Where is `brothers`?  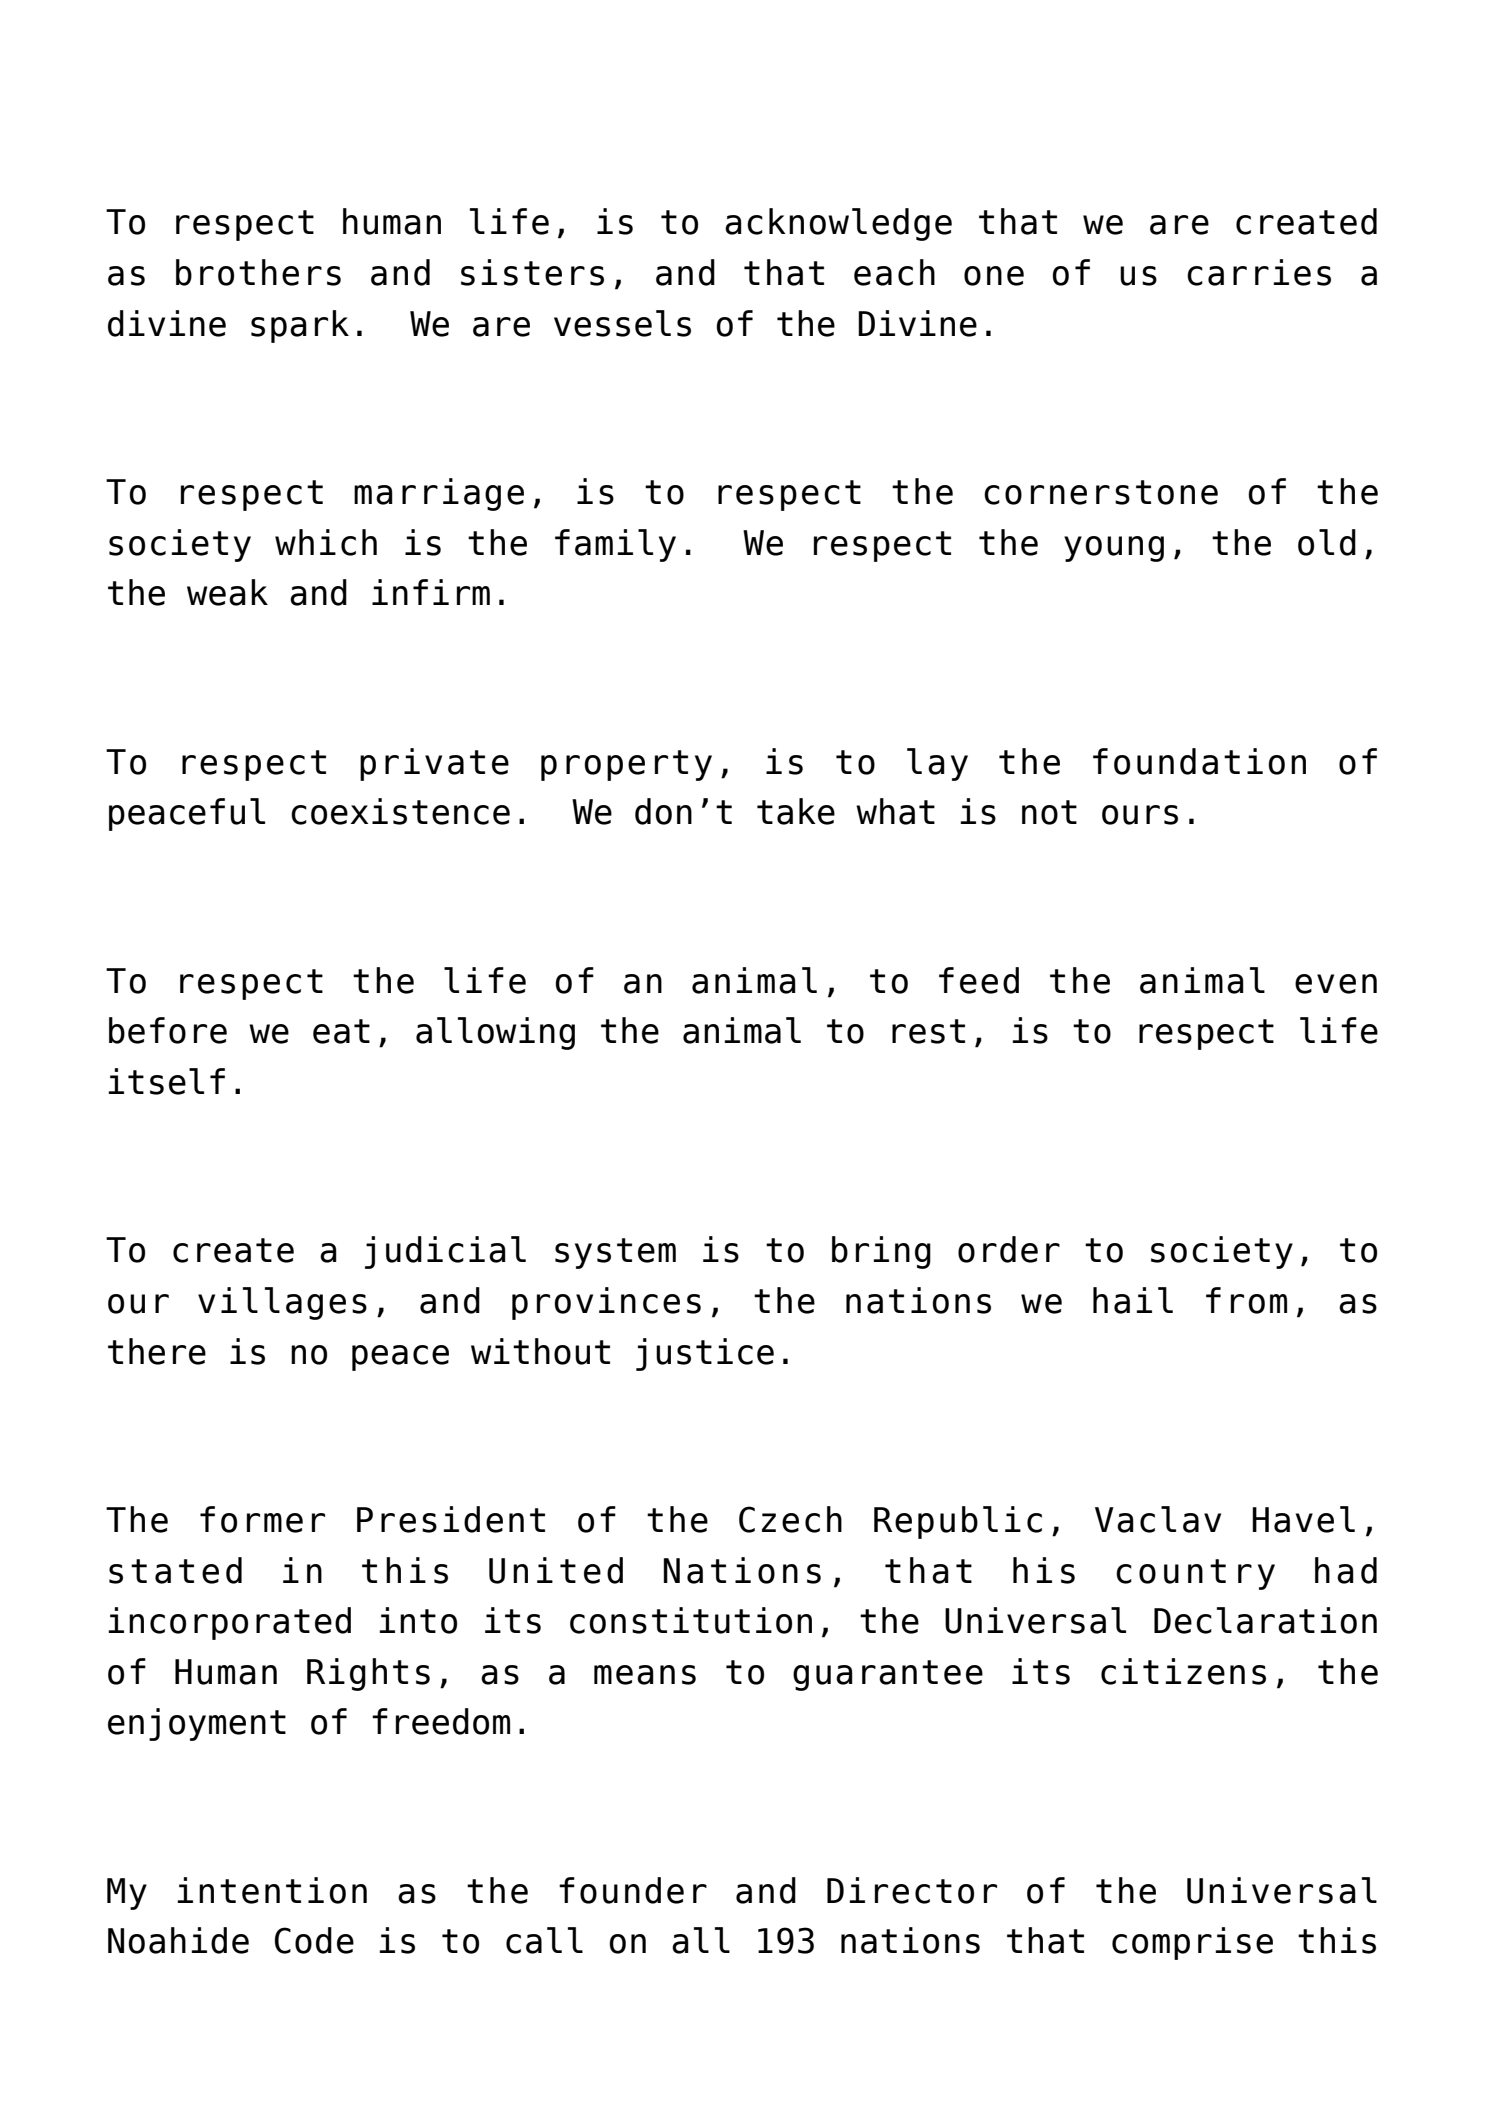 brothers is located at coordinates (258, 272).
